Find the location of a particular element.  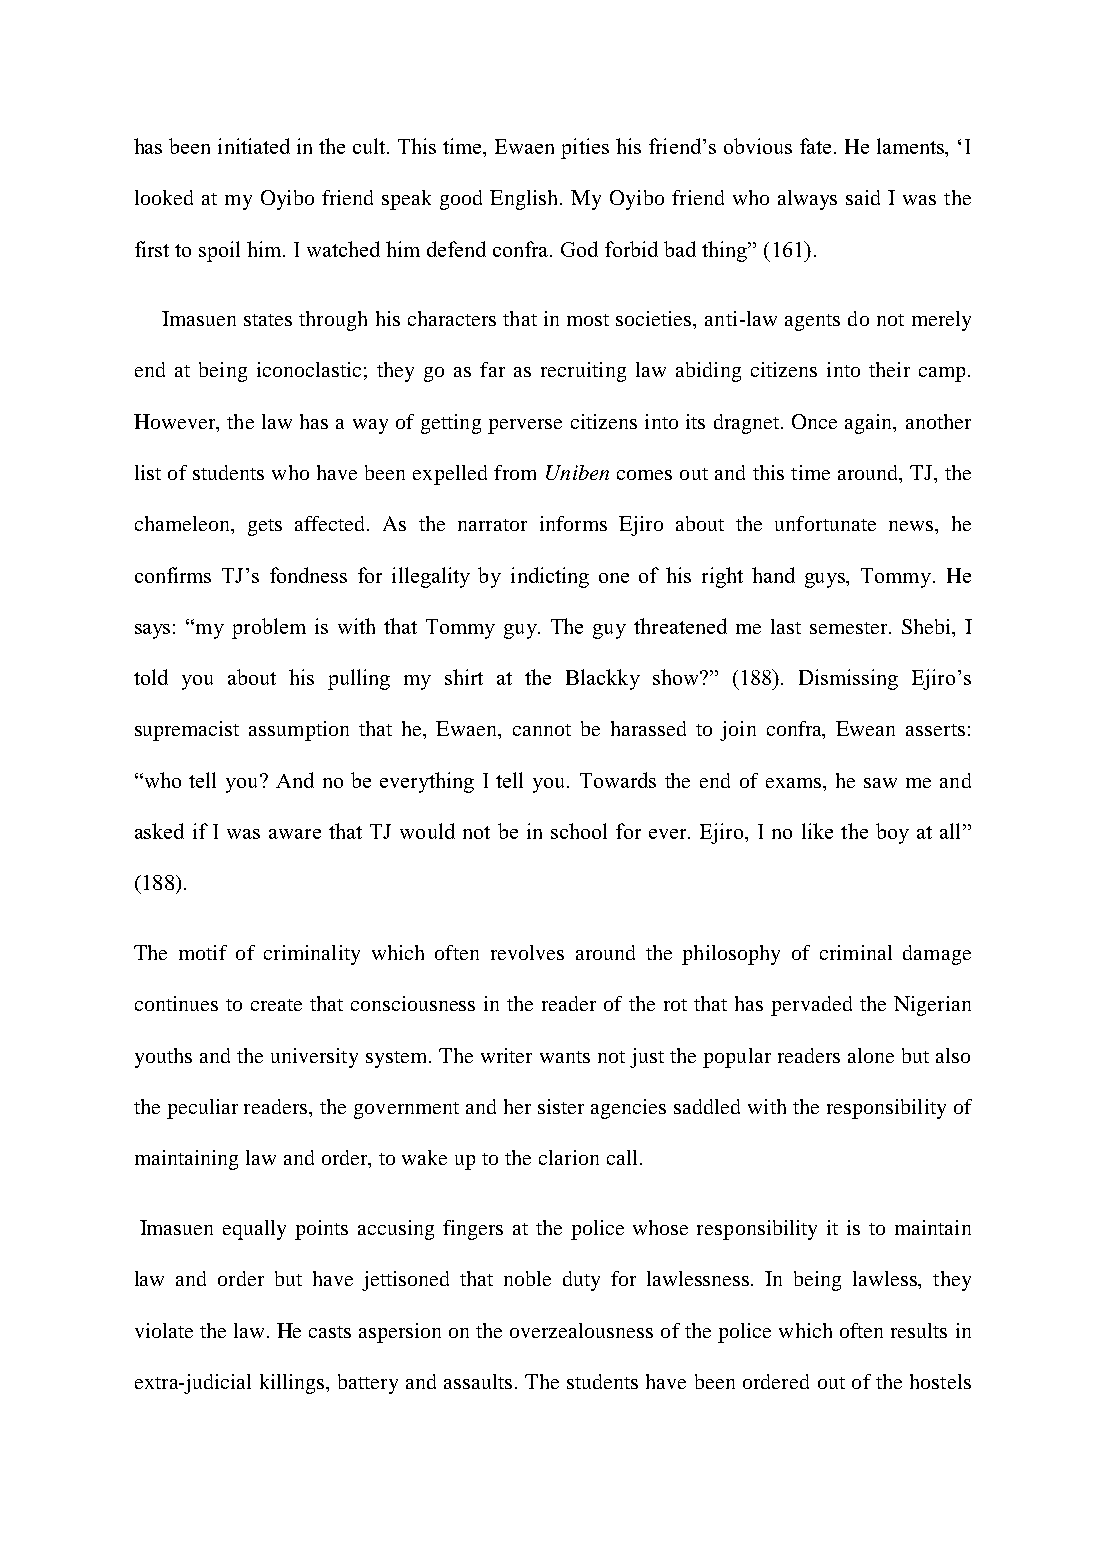

initiated is located at coordinates (254, 146).
